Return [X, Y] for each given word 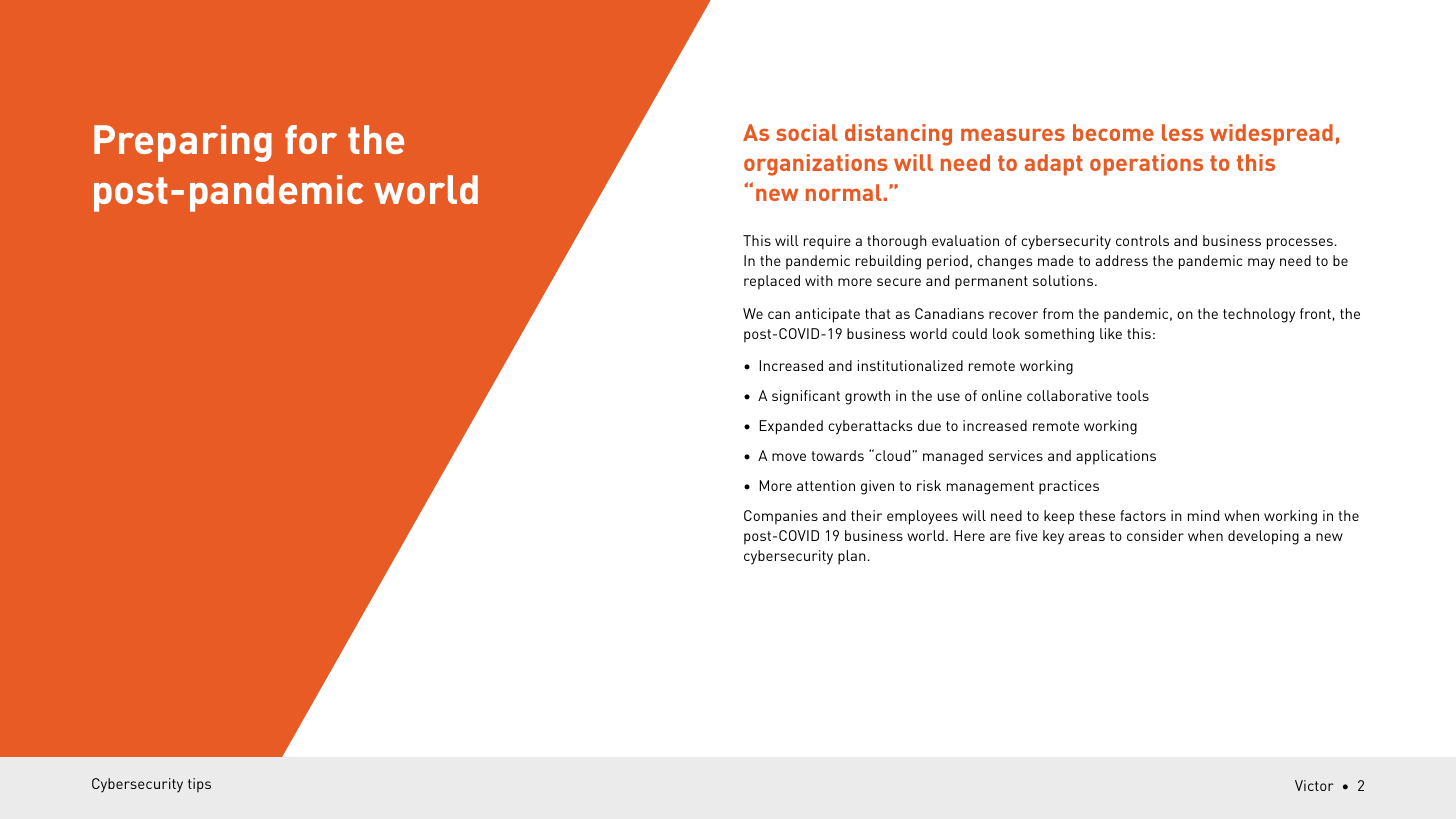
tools [1133, 395]
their [866, 515]
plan [852, 557]
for [311, 139]
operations [1146, 165]
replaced [772, 282]
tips [199, 785]
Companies [781, 517]
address [1122, 260]
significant [806, 397]
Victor [1314, 785]
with [819, 280]
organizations [816, 165]
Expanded [791, 427]
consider [1155, 535]
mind [1203, 515]
